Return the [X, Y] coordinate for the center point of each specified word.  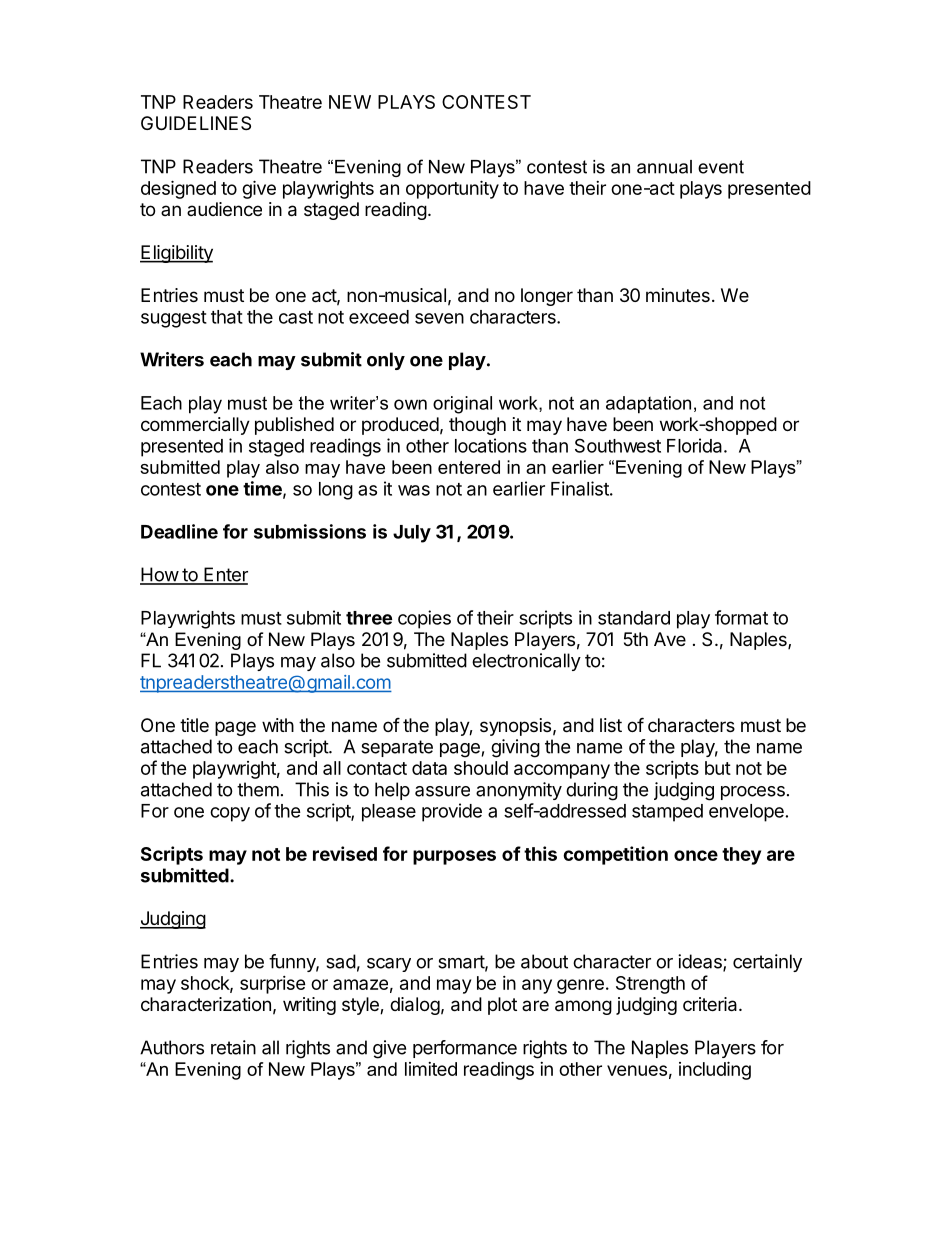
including [715, 1070]
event [721, 167]
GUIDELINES [196, 123]
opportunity [452, 189]
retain [233, 1047]
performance [465, 1049]
